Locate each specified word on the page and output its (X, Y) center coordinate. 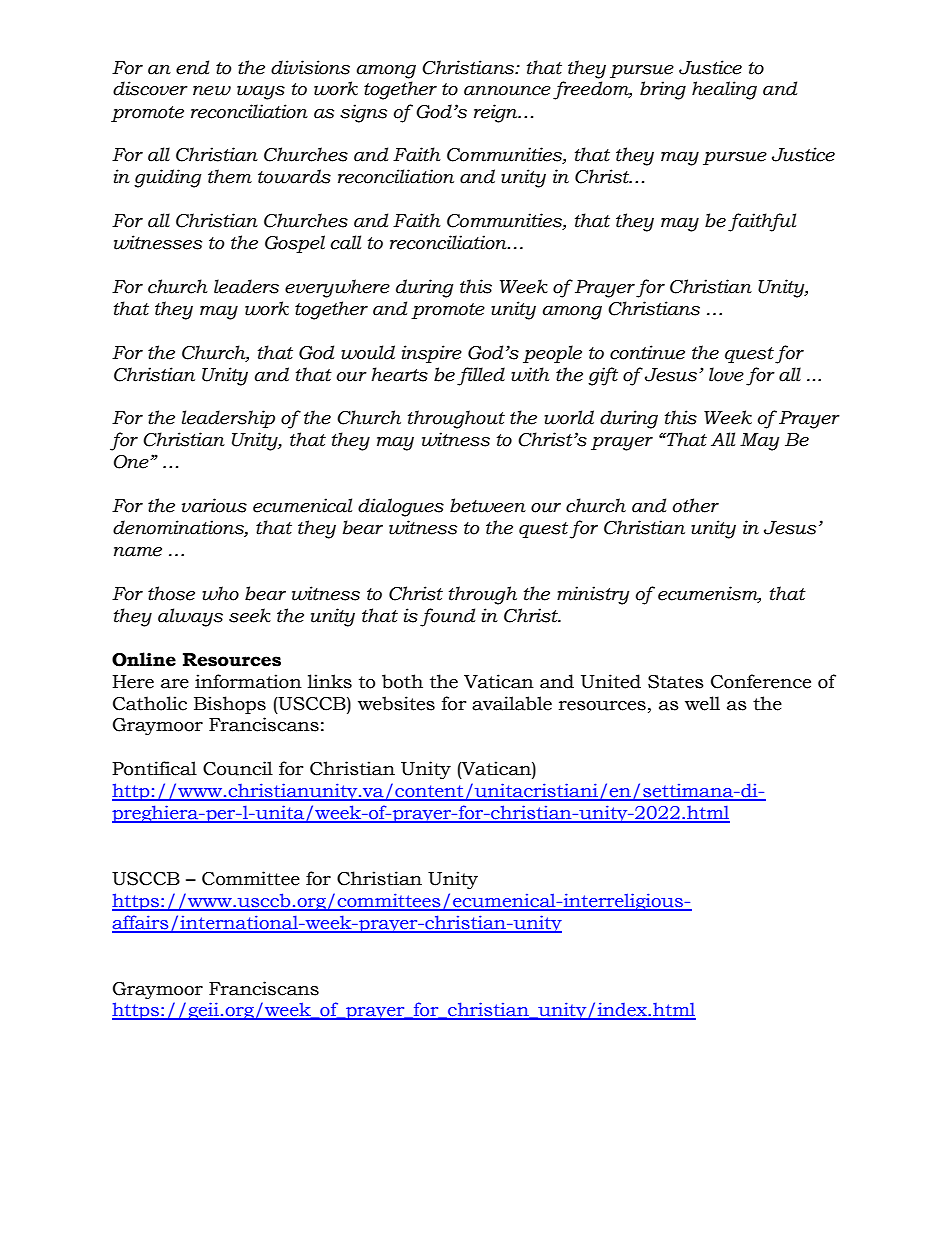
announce (507, 91)
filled (481, 376)
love (726, 374)
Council (238, 768)
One (132, 462)
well (702, 703)
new (212, 91)
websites (396, 703)
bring (663, 90)
